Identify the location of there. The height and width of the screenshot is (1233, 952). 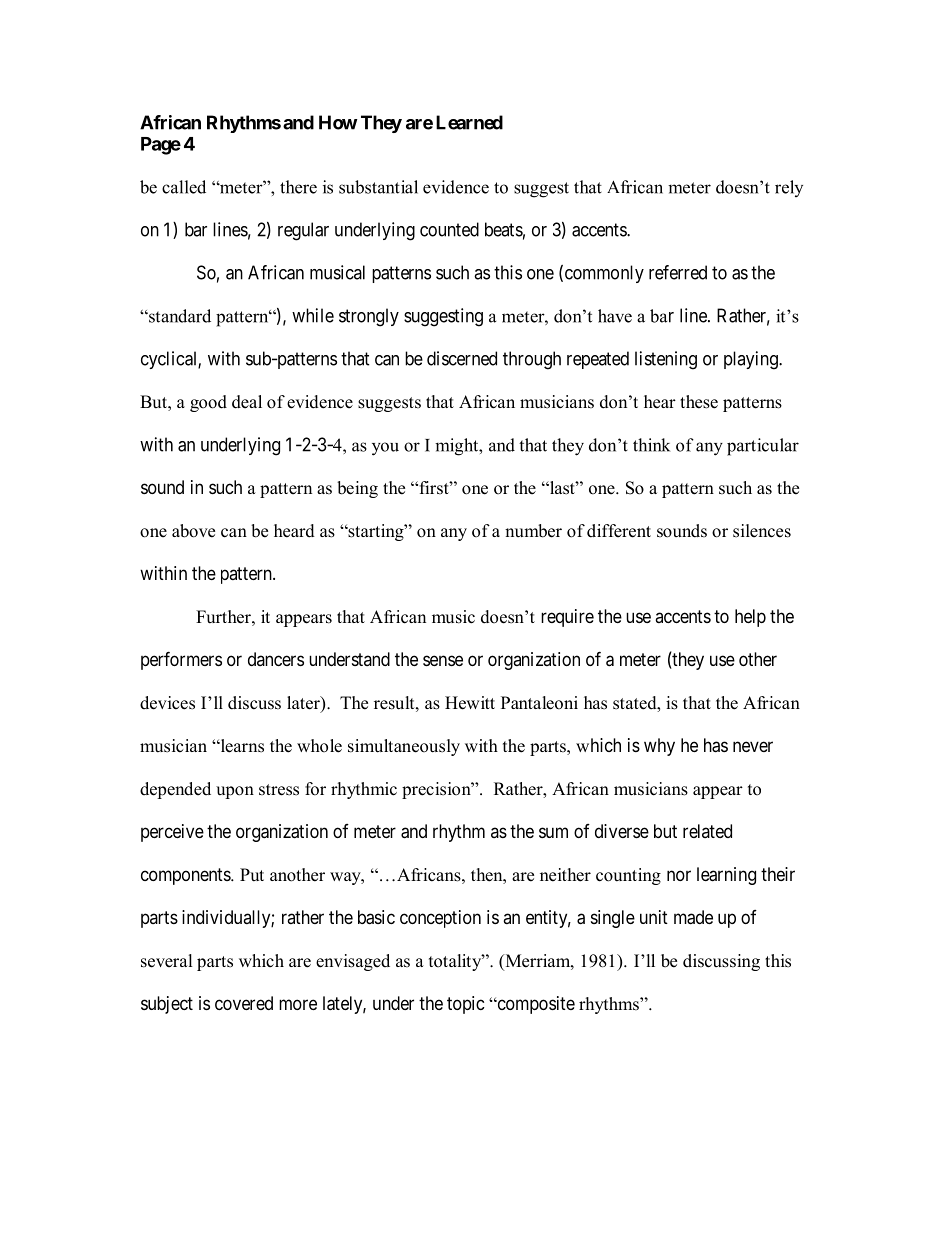
(298, 187).
